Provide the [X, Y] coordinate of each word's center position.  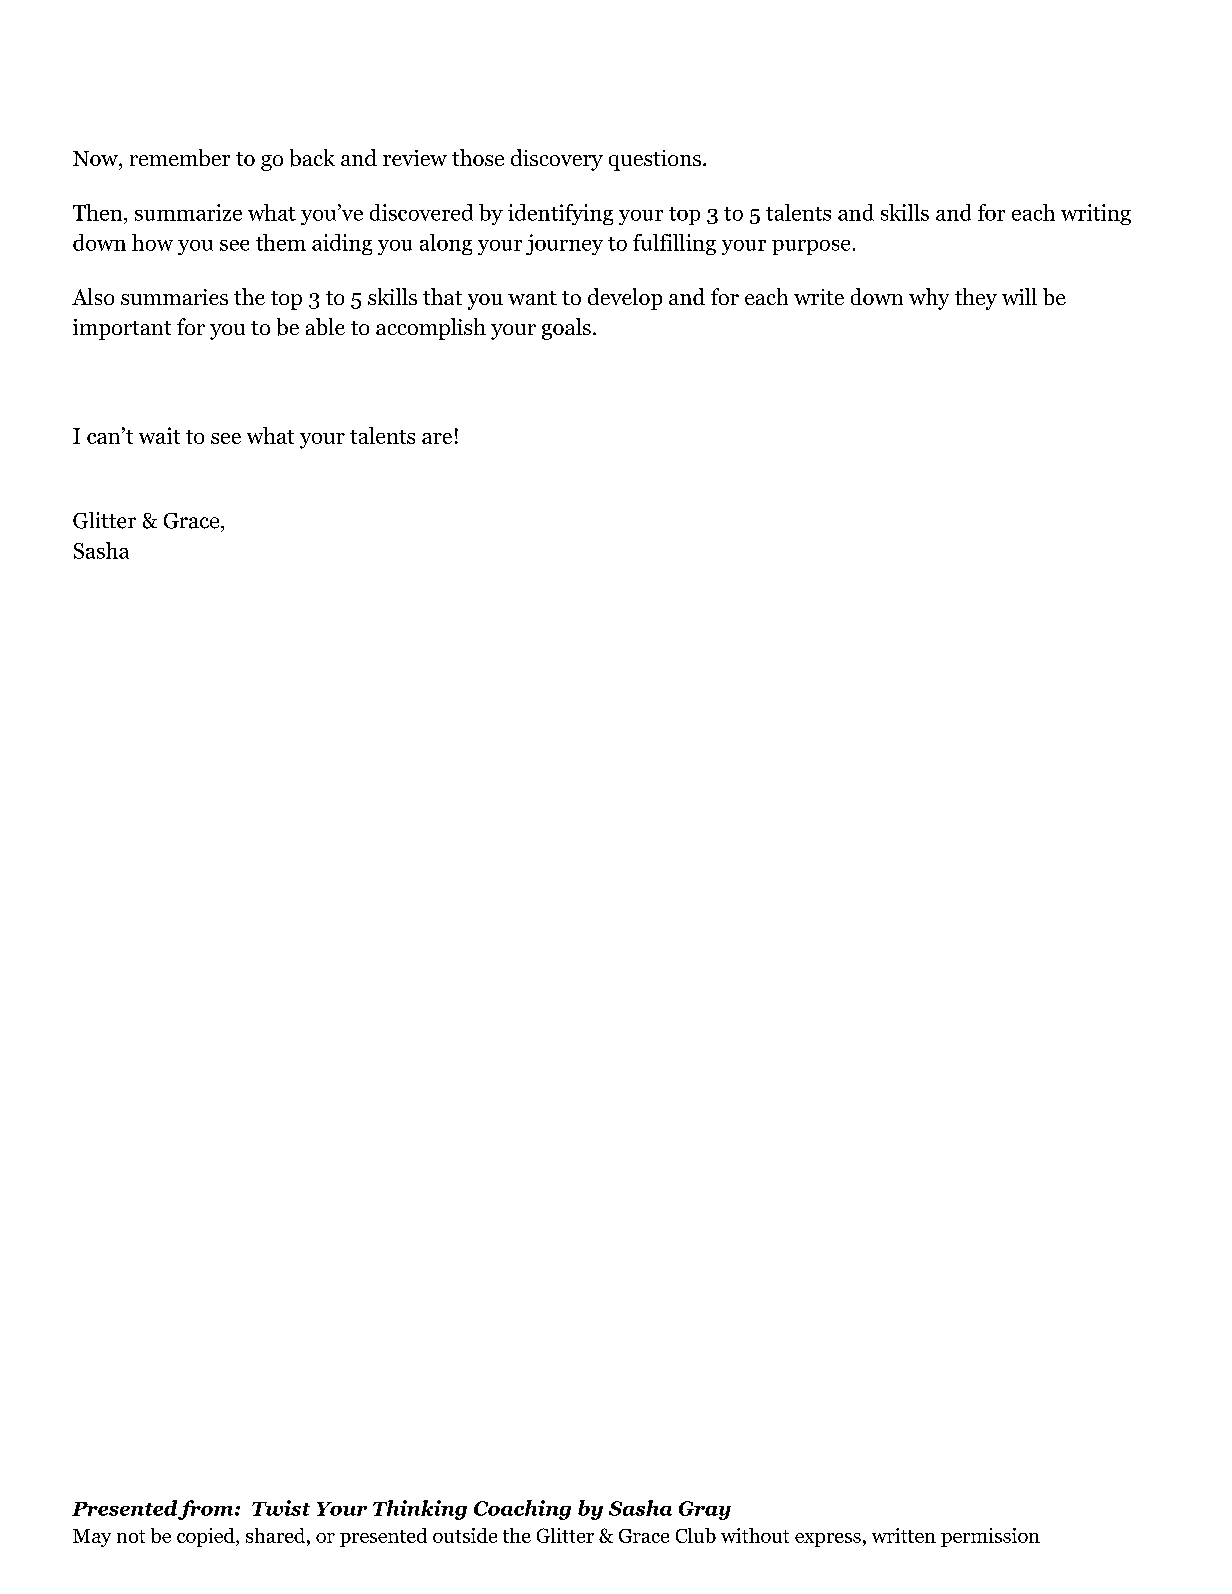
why [929, 299]
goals [566, 329]
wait [159, 435]
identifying [560, 214]
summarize [188, 212]
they [976, 299]
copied [207, 1537]
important [122, 329]
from [207, 1510]
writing [1096, 214]
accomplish [431, 329]
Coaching [522, 1510]
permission [990, 1537]
